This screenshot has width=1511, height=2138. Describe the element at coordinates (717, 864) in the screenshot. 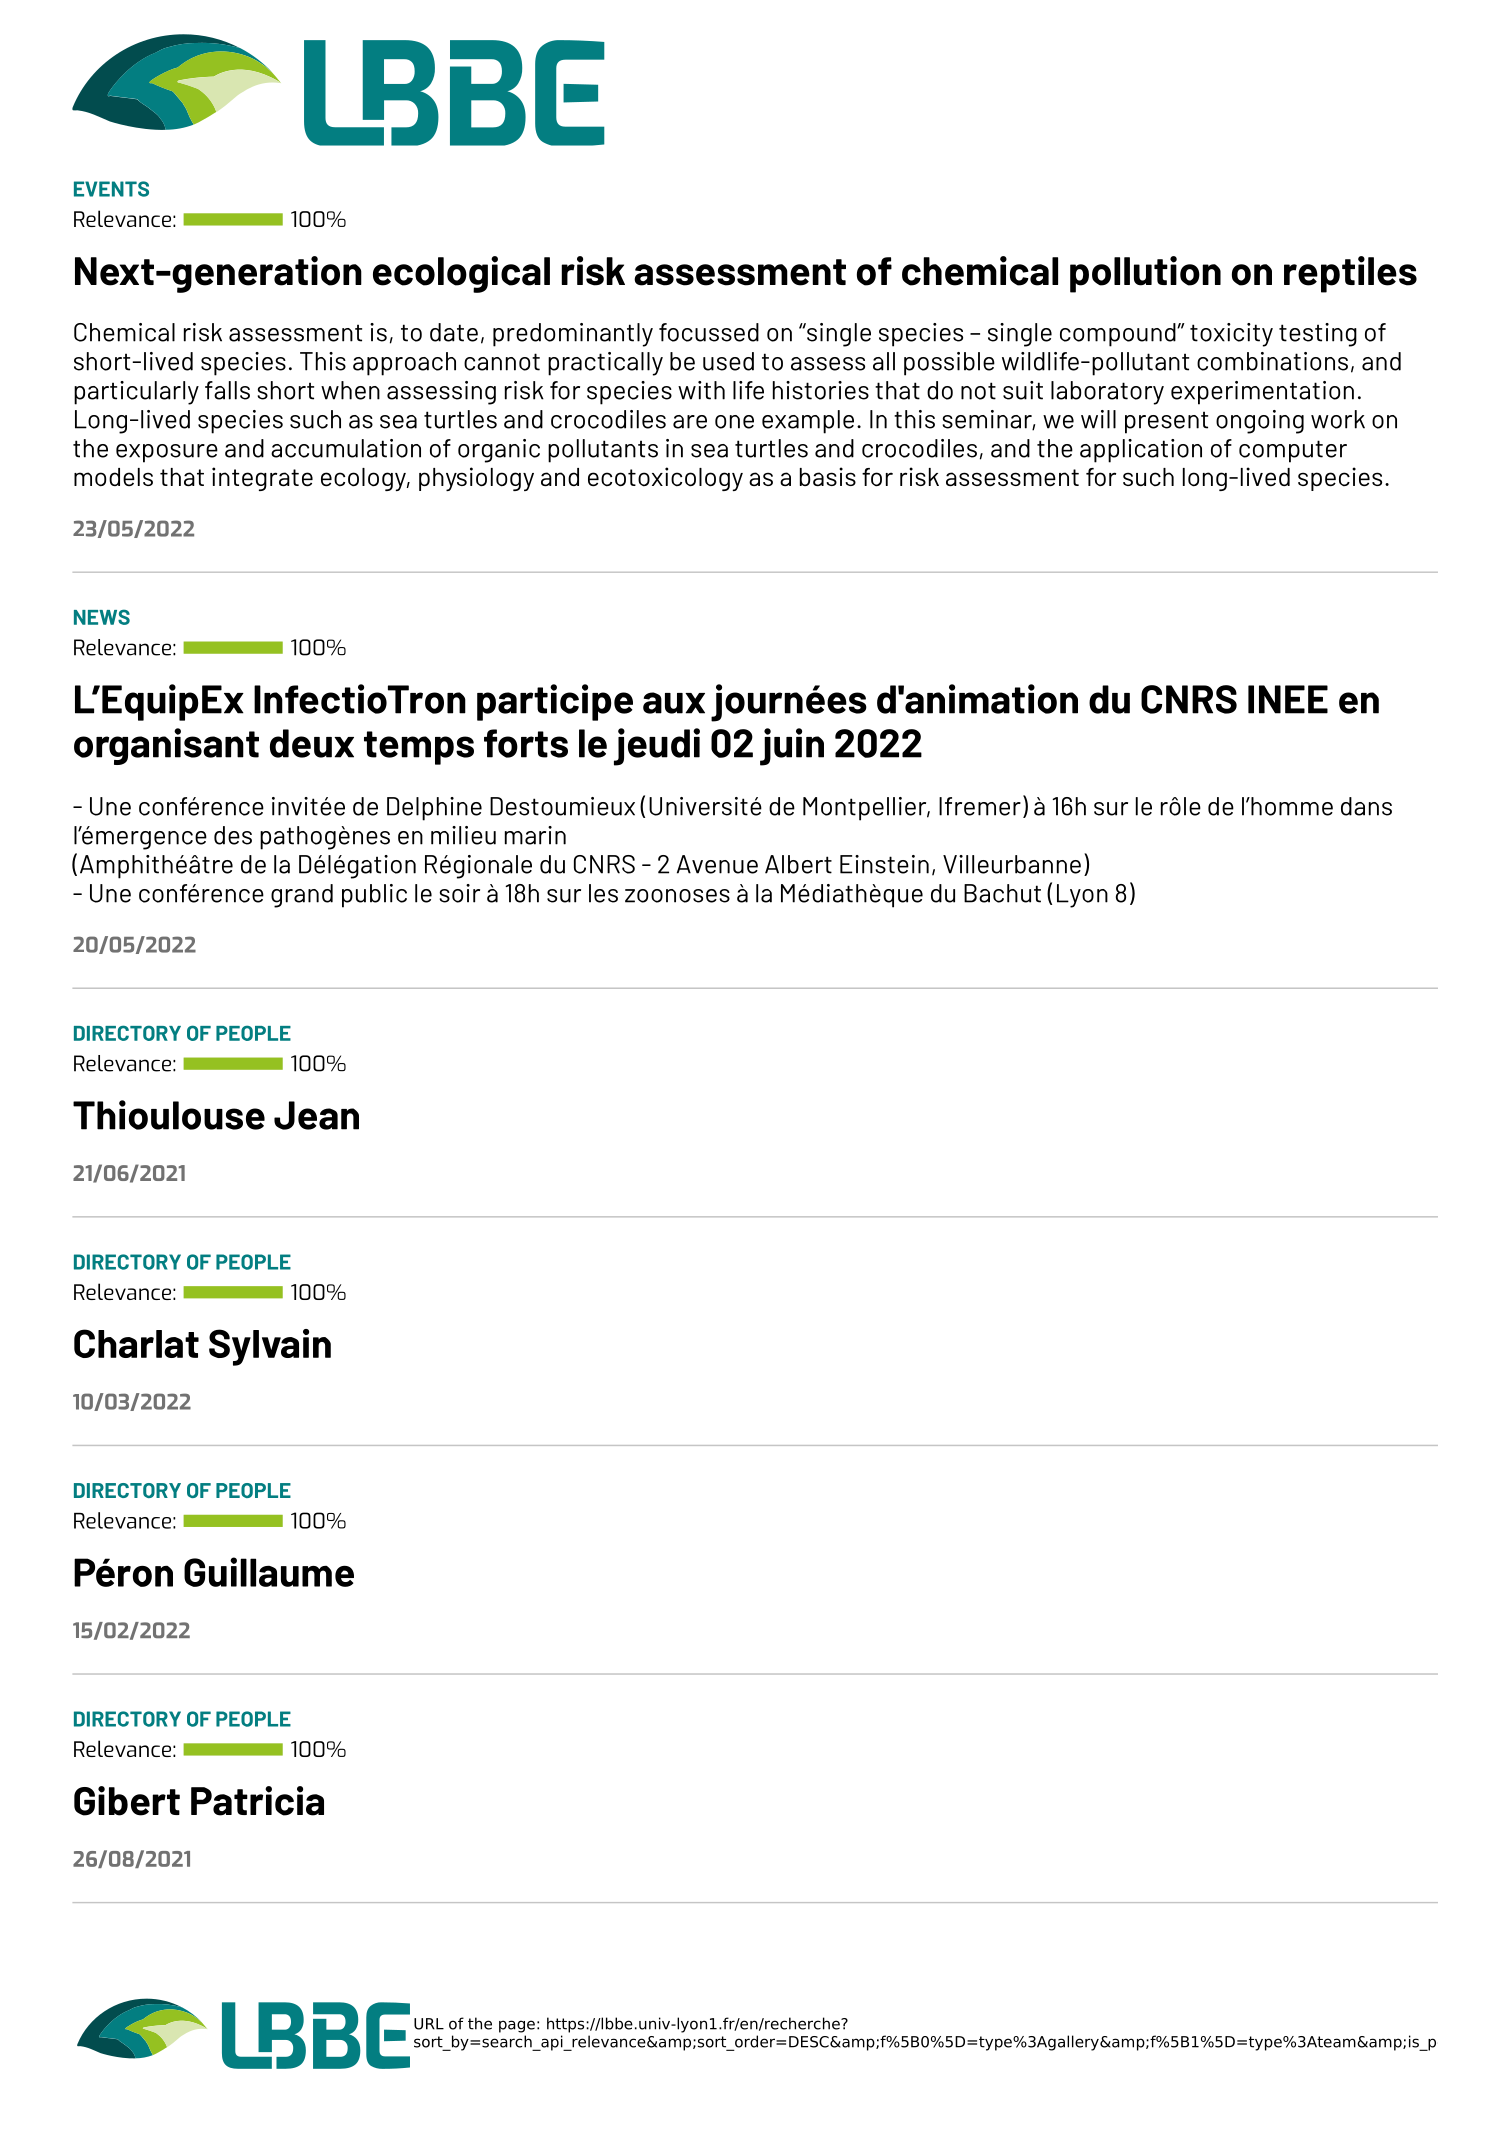

I see `Avenue` at that location.
